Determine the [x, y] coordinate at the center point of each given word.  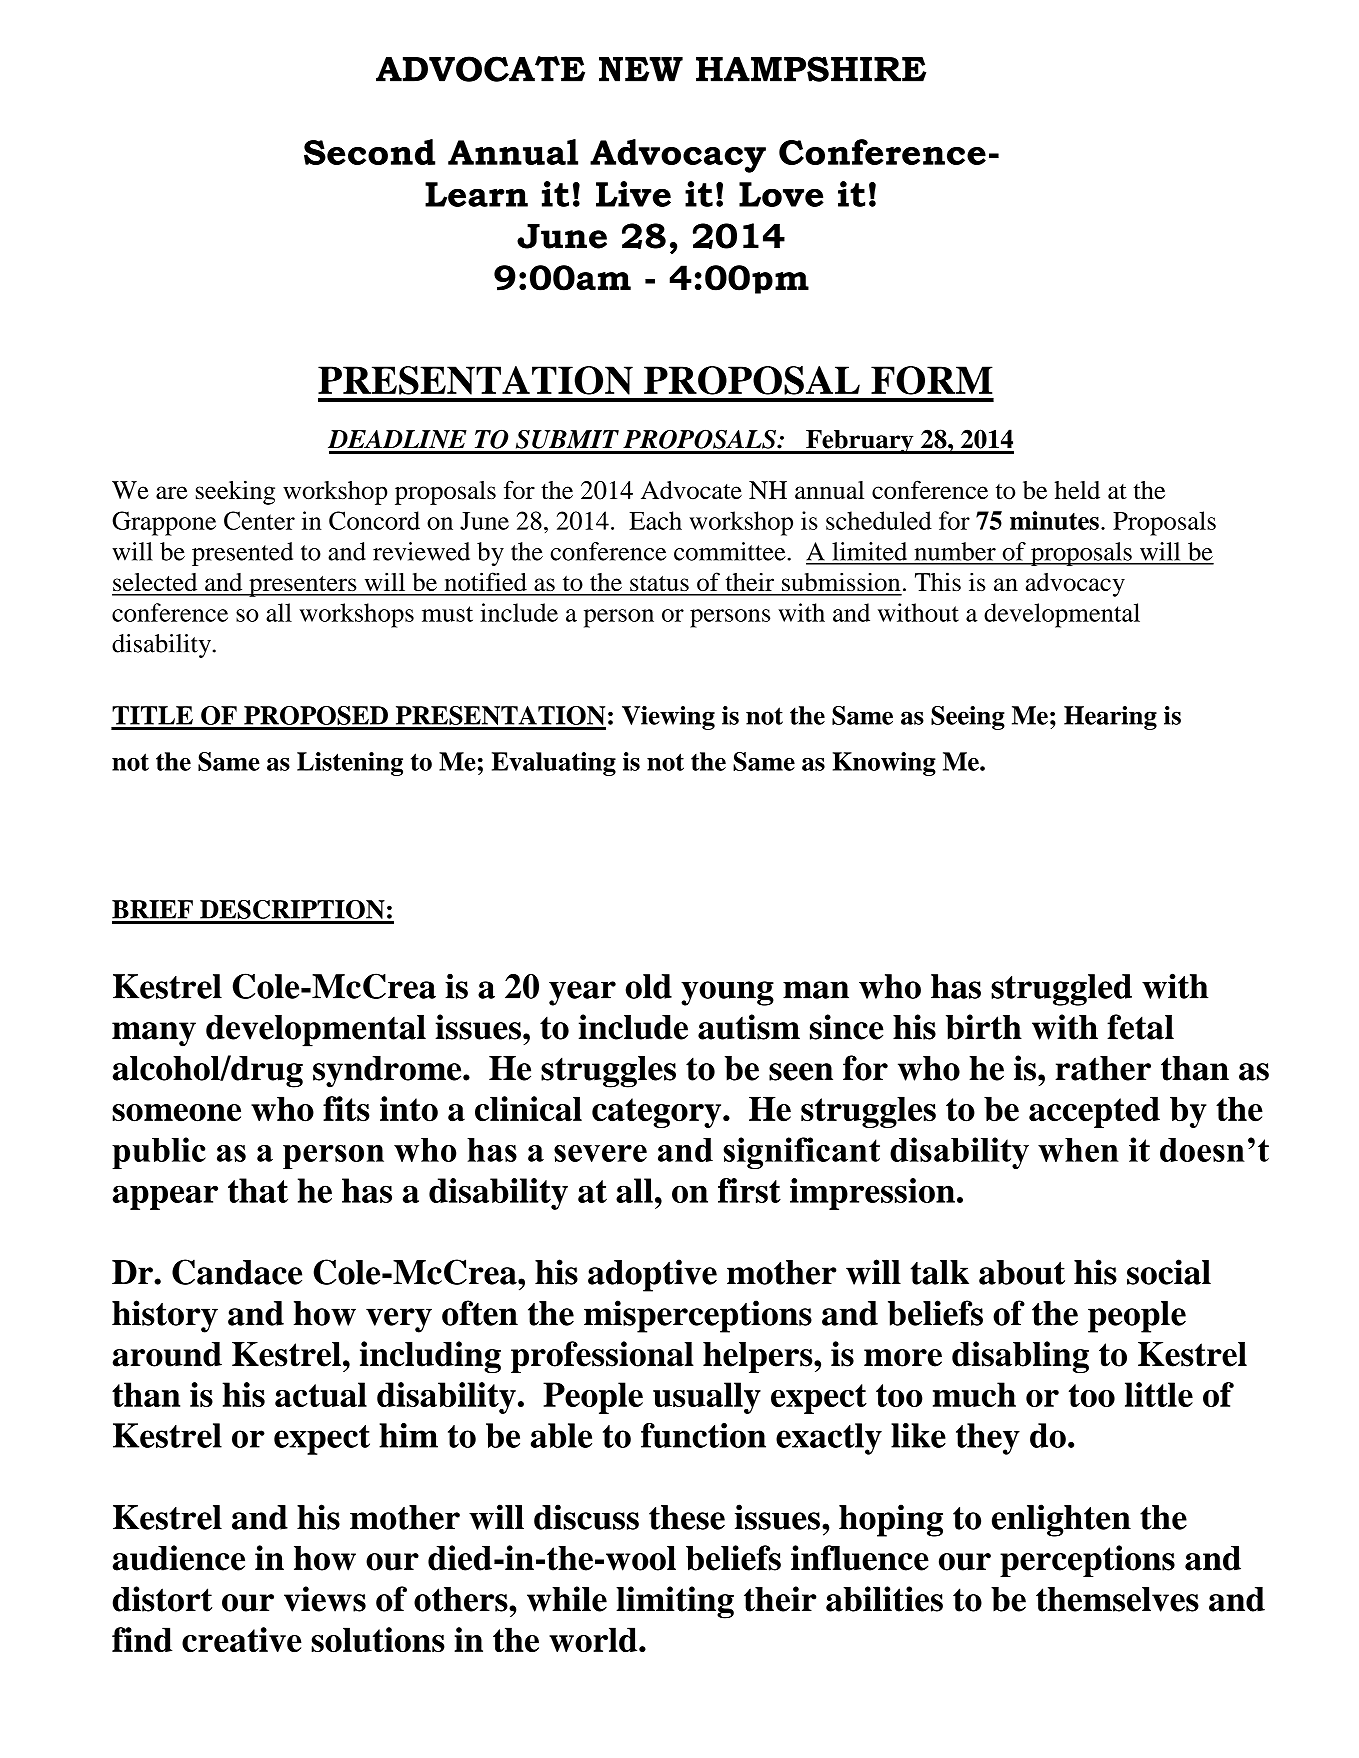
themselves [1117, 1599]
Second [369, 152]
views [325, 1599]
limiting [675, 1602]
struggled [1061, 990]
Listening [350, 764]
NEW [641, 69]
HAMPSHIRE [811, 69]
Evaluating [554, 764]
